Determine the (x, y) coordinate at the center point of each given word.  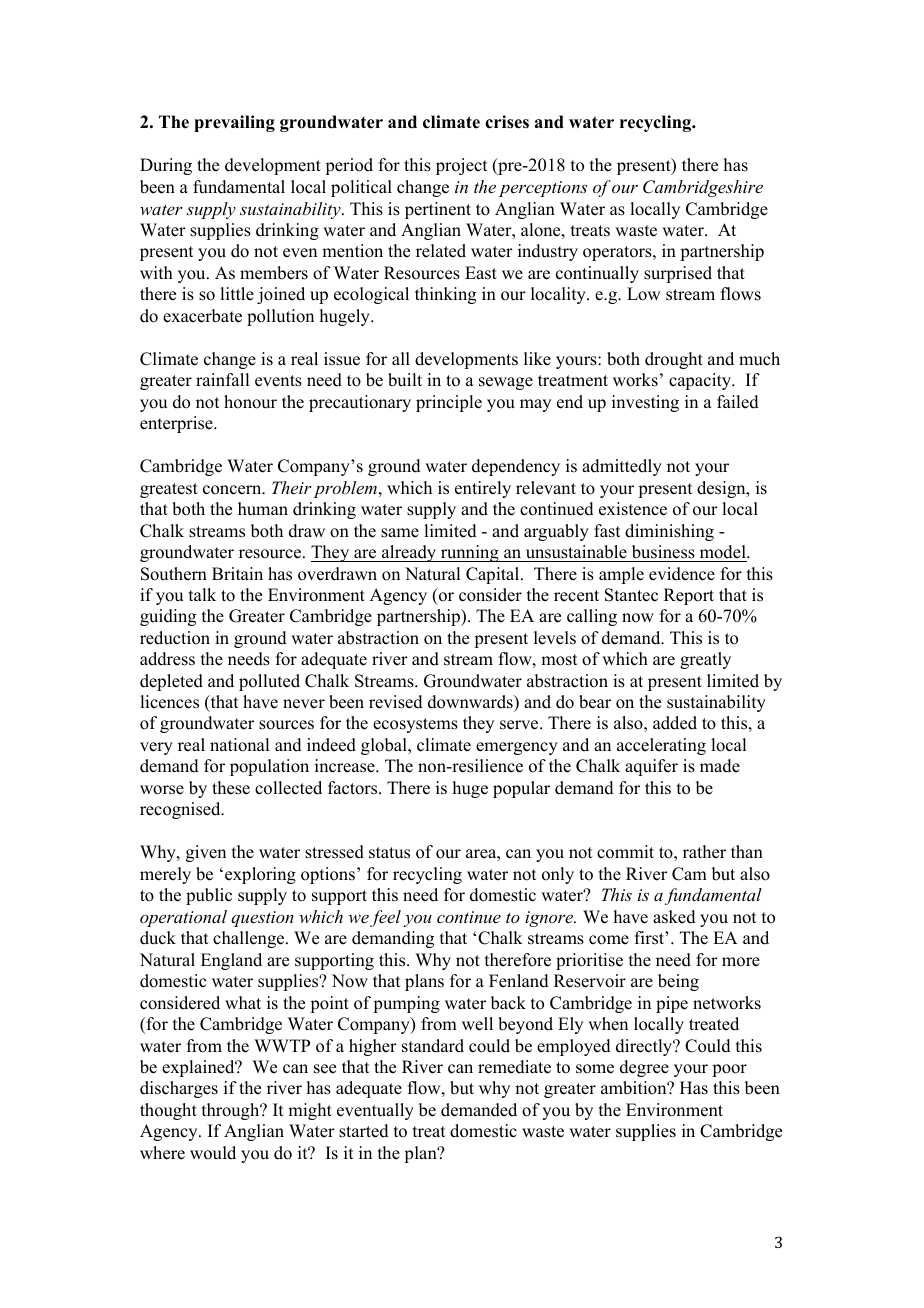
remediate (514, 1067)
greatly (705, 660)
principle (449, 403)
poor (729, 1070)
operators (618, 253)
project (461, 166)
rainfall (222, 379)
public (209, 896)
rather (704, 852)
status (389, 853)
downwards (471, 702)
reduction (175, 638)
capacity (701, 381)
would (213, 1153)
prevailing (234, 123)
